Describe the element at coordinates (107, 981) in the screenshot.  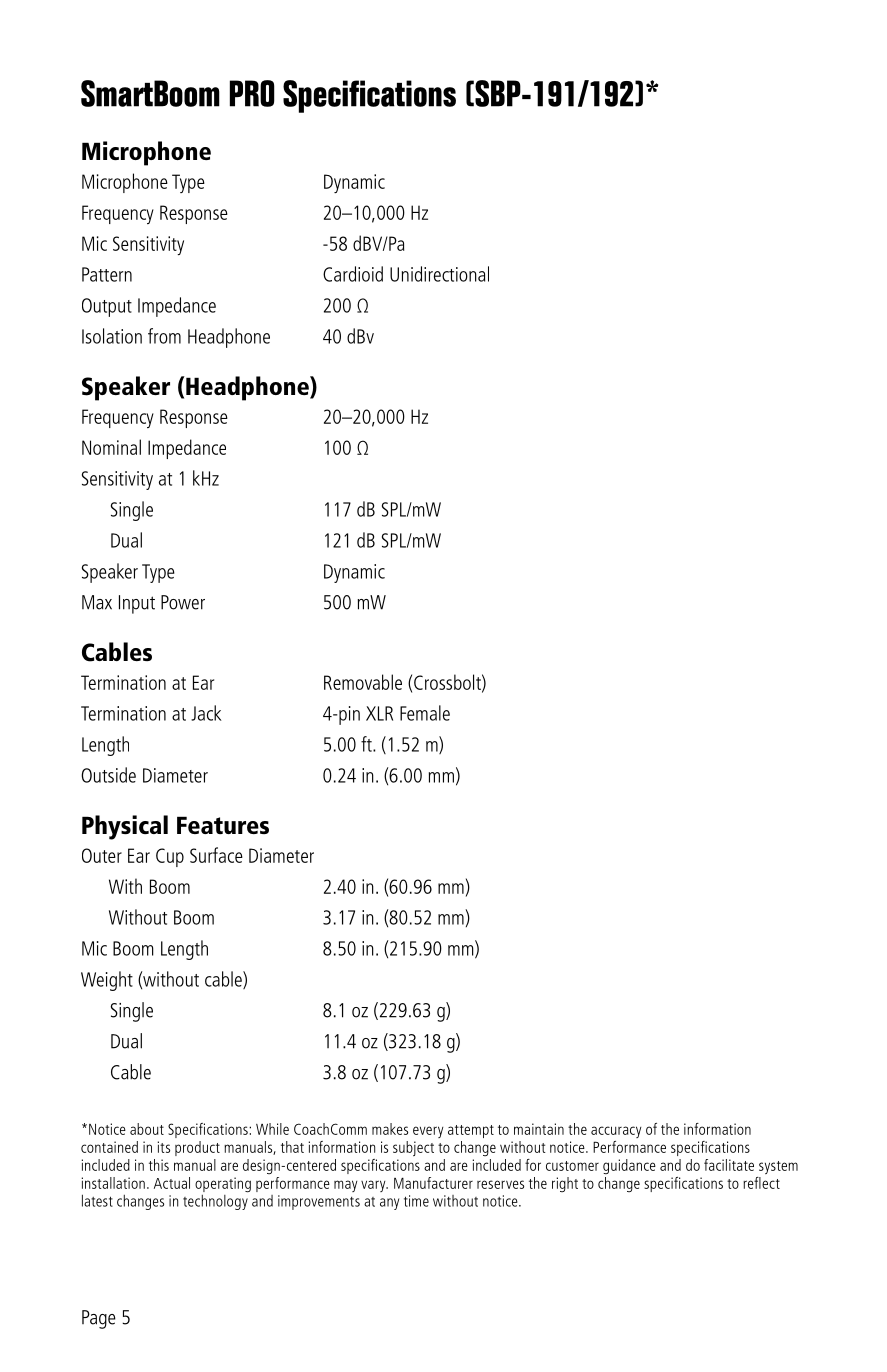
I see `Weight` at that location.
